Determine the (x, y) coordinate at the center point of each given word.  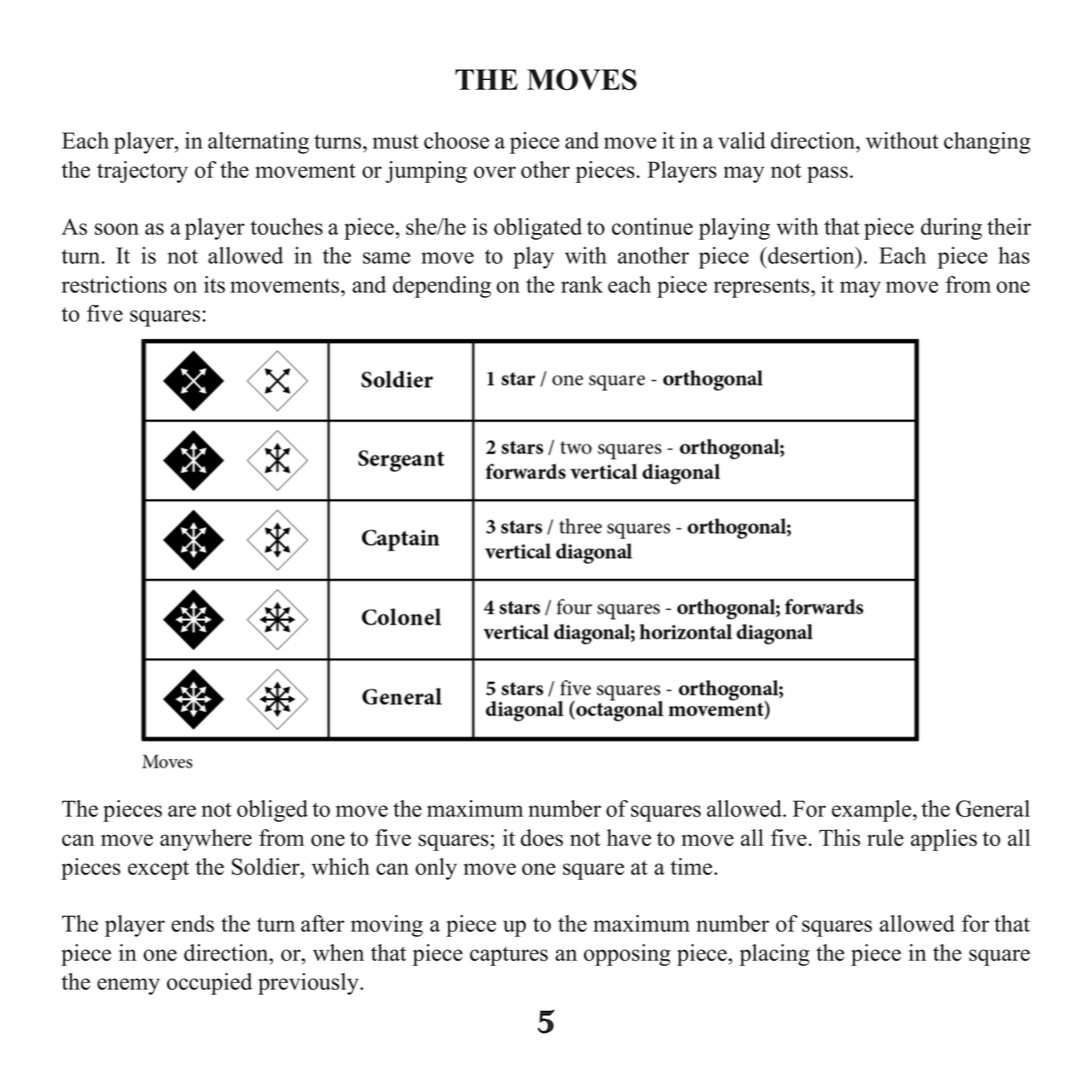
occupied (209, 984)
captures (509, 956)
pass (827, 174)
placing (775, 955)
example (873, 811)
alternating (258, 143)
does (542, 837)
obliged (272, 811)
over (495, 172)
